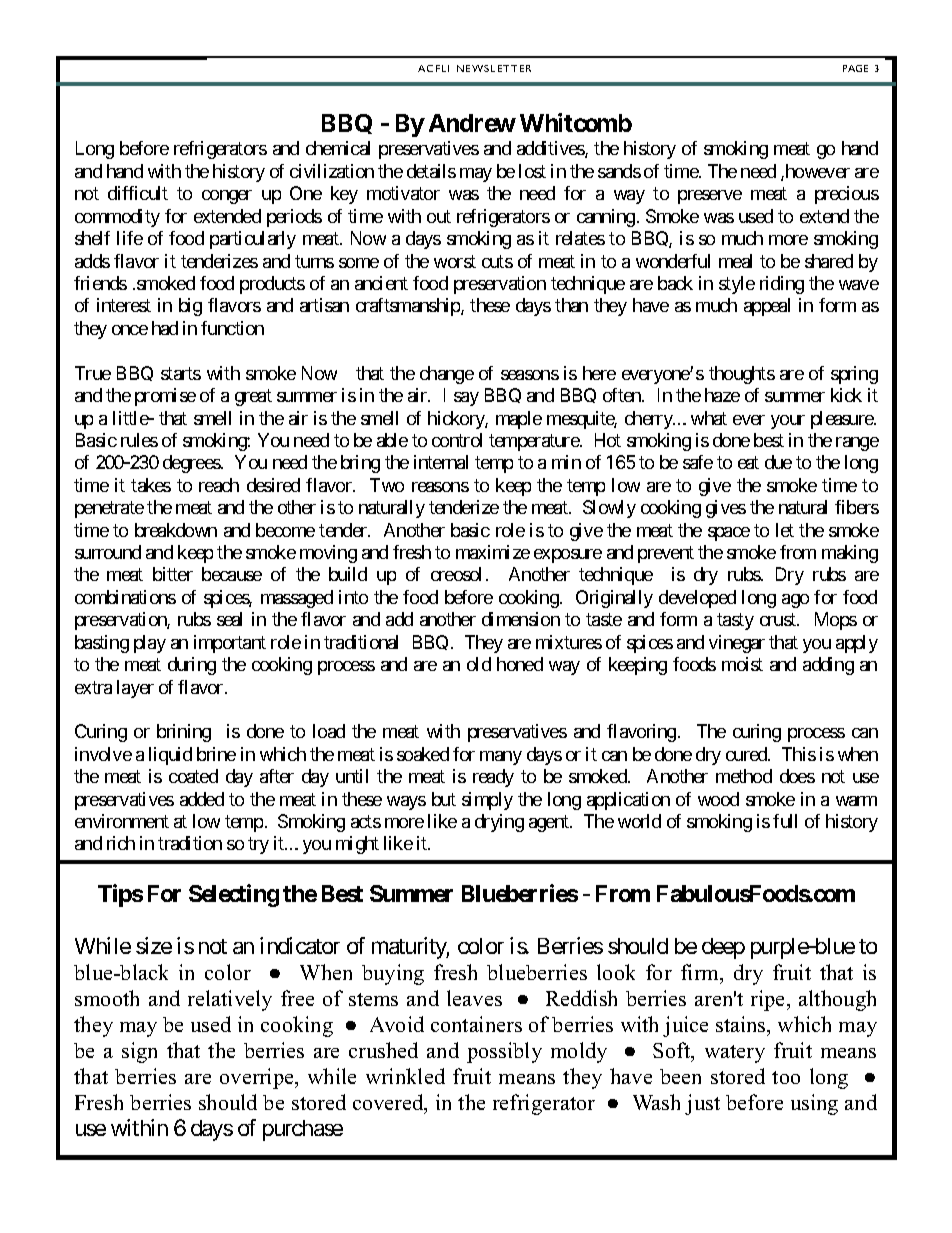 The height and width of the document is (1233, 952). Describe the element at coordinates (785, 821) in the document. I see `full` at that location.
